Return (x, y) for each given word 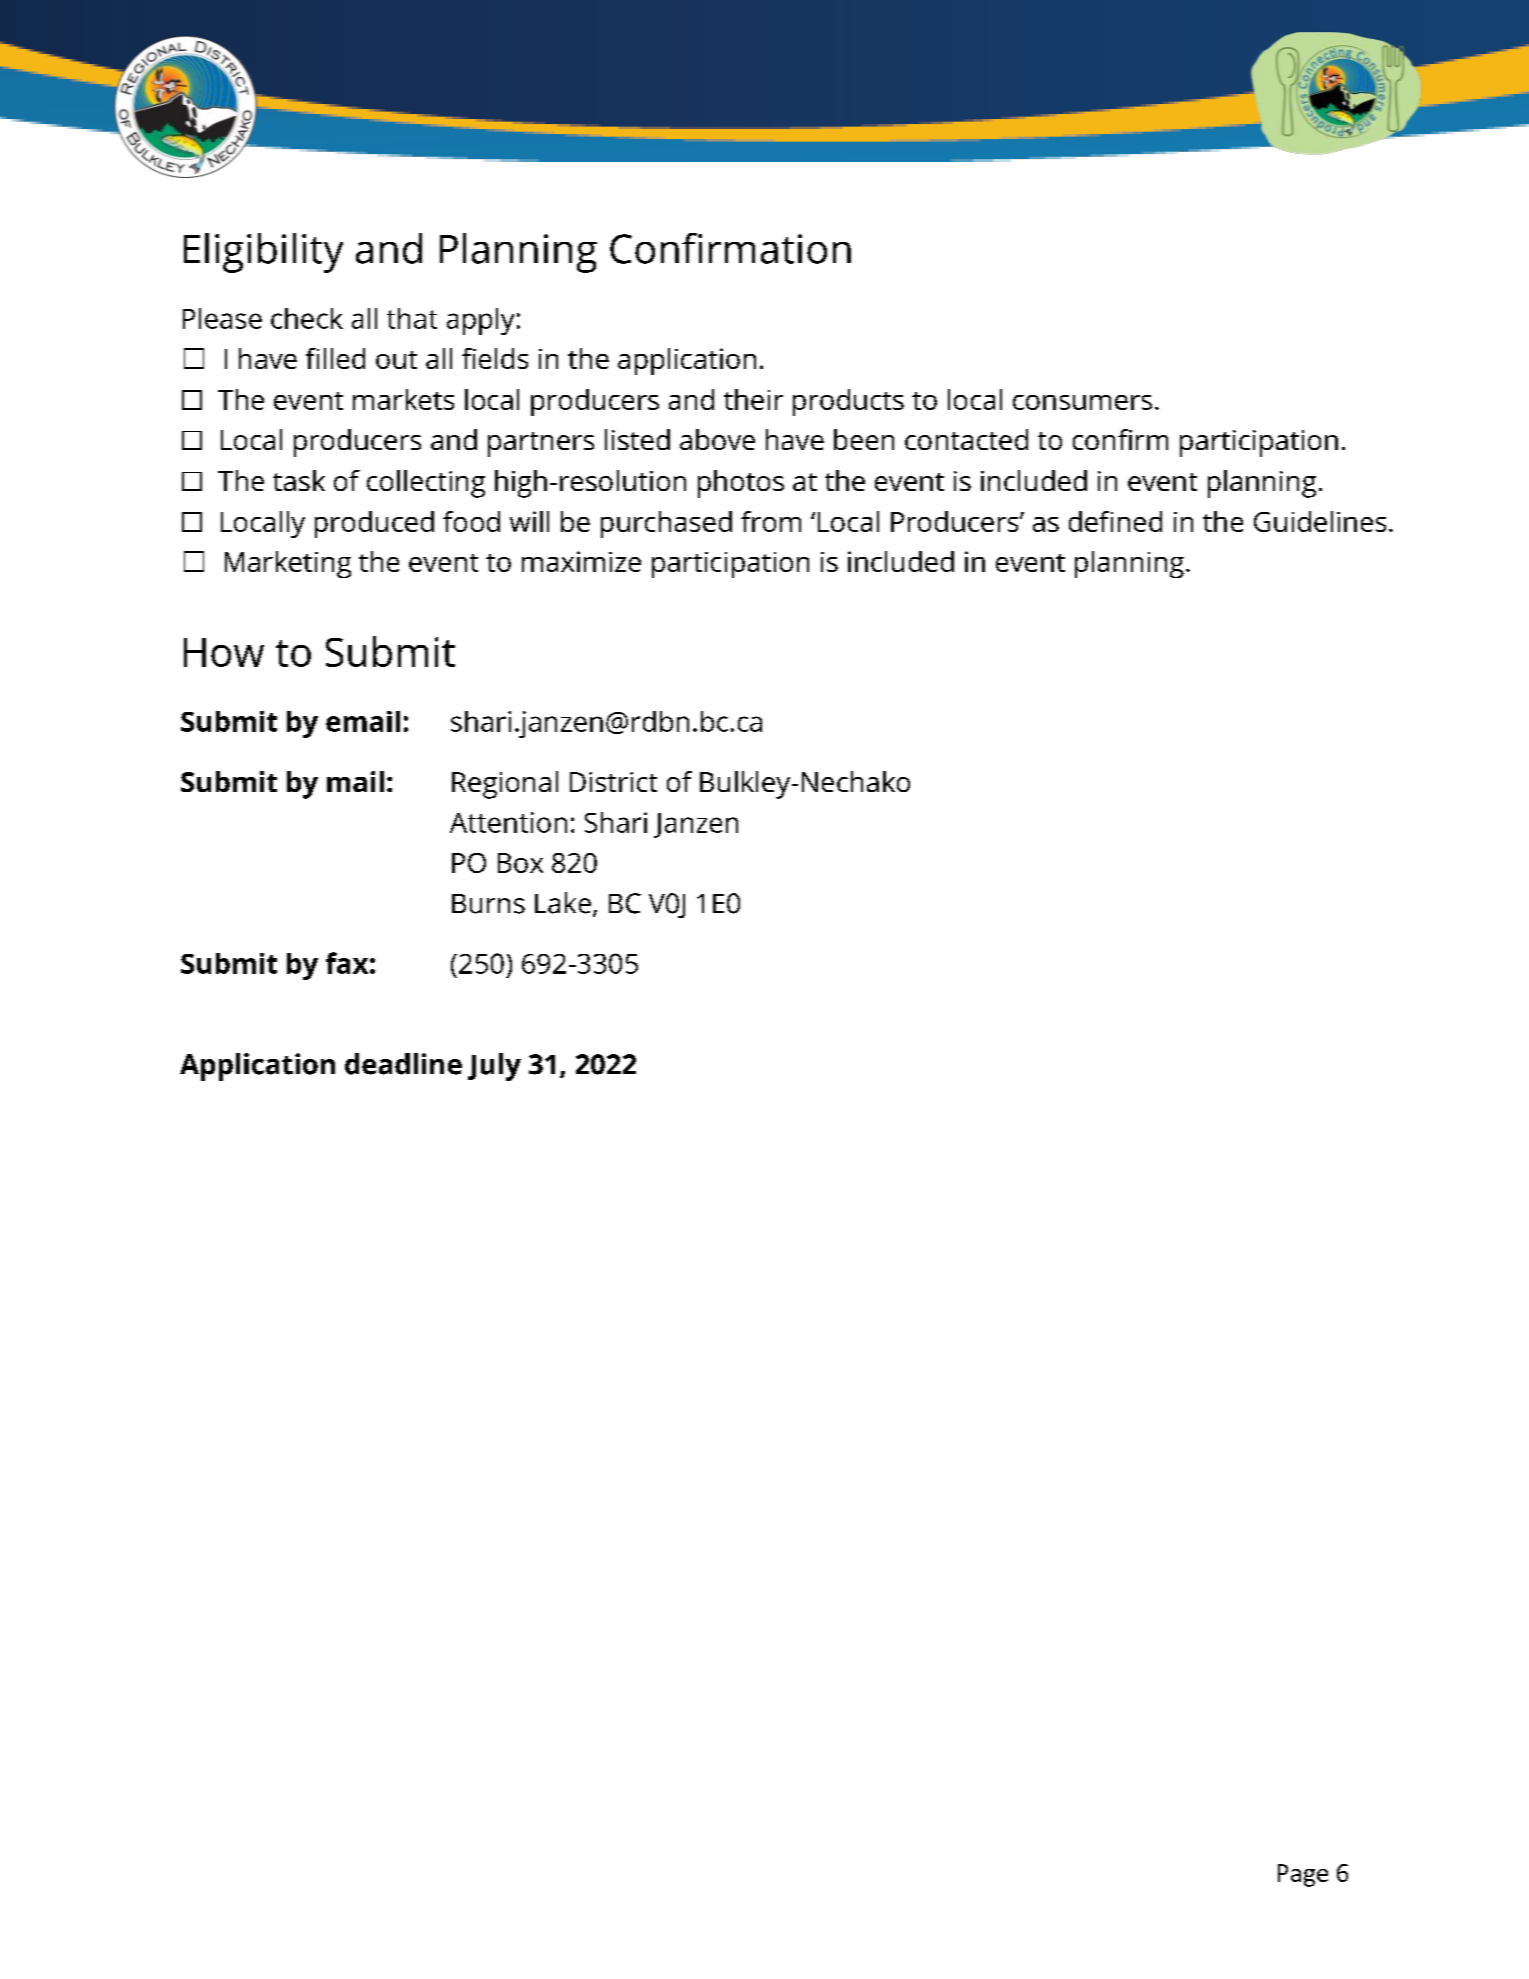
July (494, 1067)
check (307, 318)
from (771, 521)
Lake (563, 903)
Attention (508, 822)
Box (520, 863)
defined (1115, 521)
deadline (403, 1064)
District (613, 782)
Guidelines (1320, 521)
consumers (1082, 402)
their (753, 399)
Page (1303, 1875)
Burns (488, 904)
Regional (505, 785)
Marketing (288, 564)
